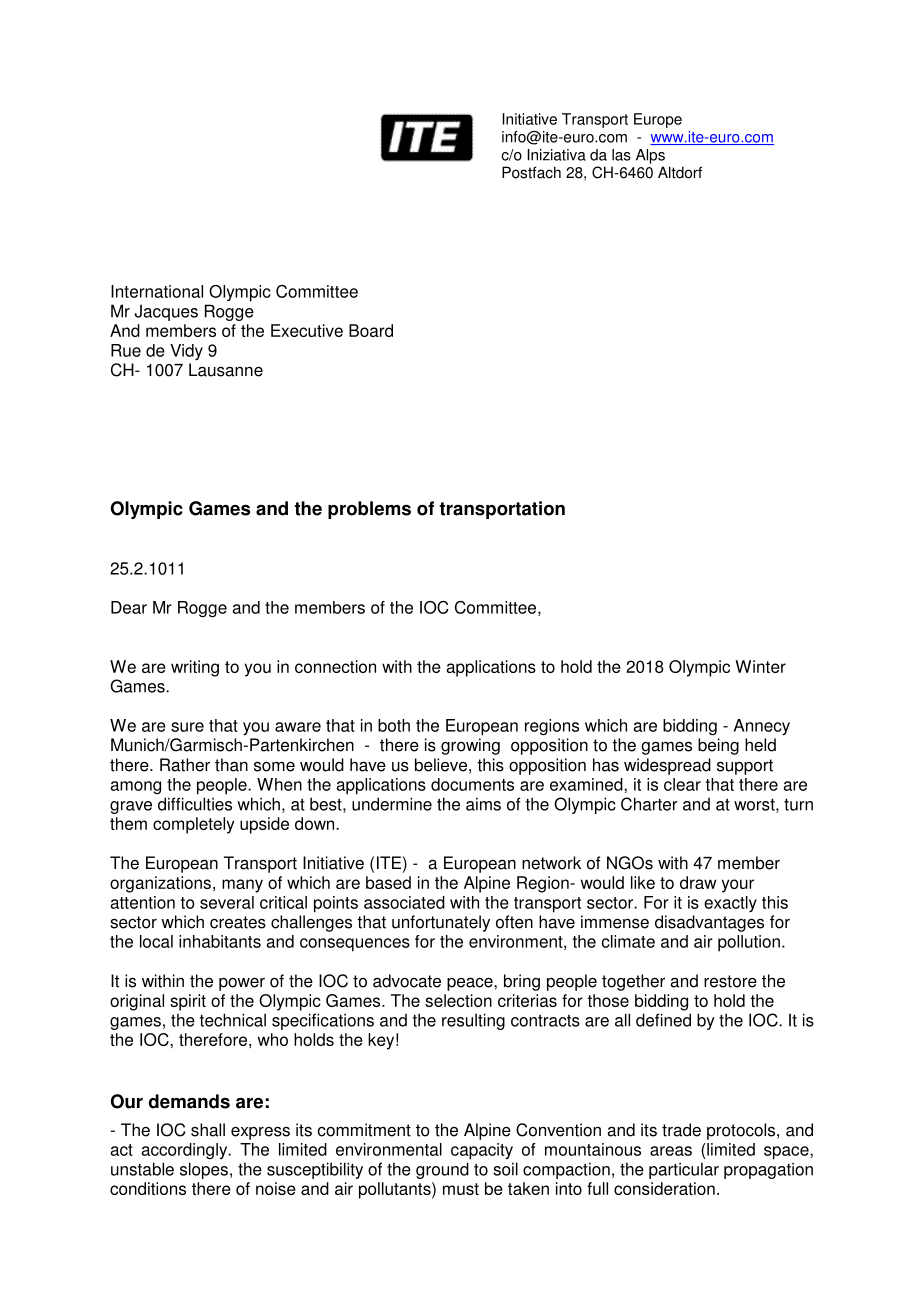 Image resolution: width=924 pixels, height=1308 pixels. Describe the element at coordinates (472, 784) in the document. I see `documents` at that location.
